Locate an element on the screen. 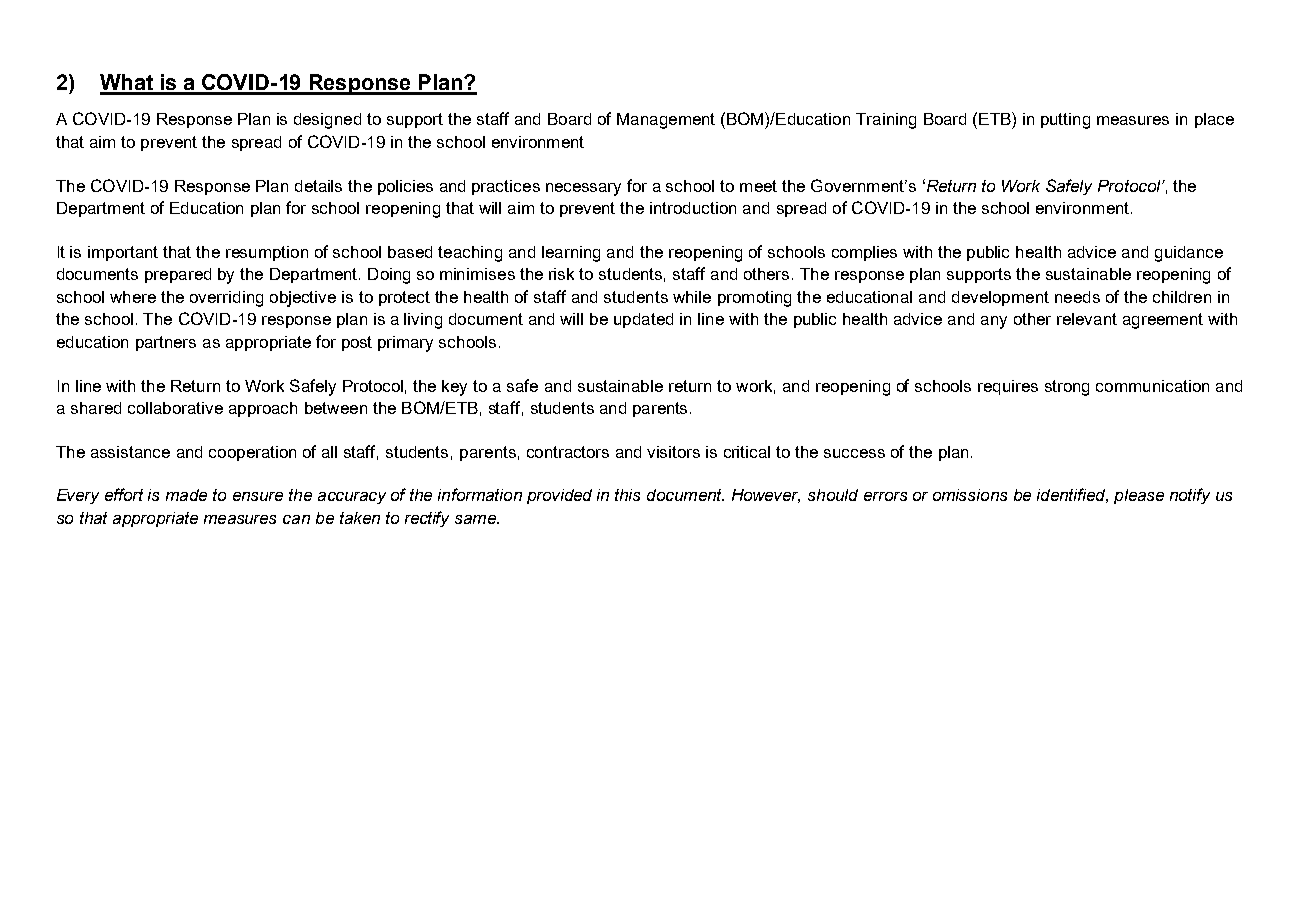 The height and width of the screenshot is (924, 1307). success is located at coordinates (854, 453).
